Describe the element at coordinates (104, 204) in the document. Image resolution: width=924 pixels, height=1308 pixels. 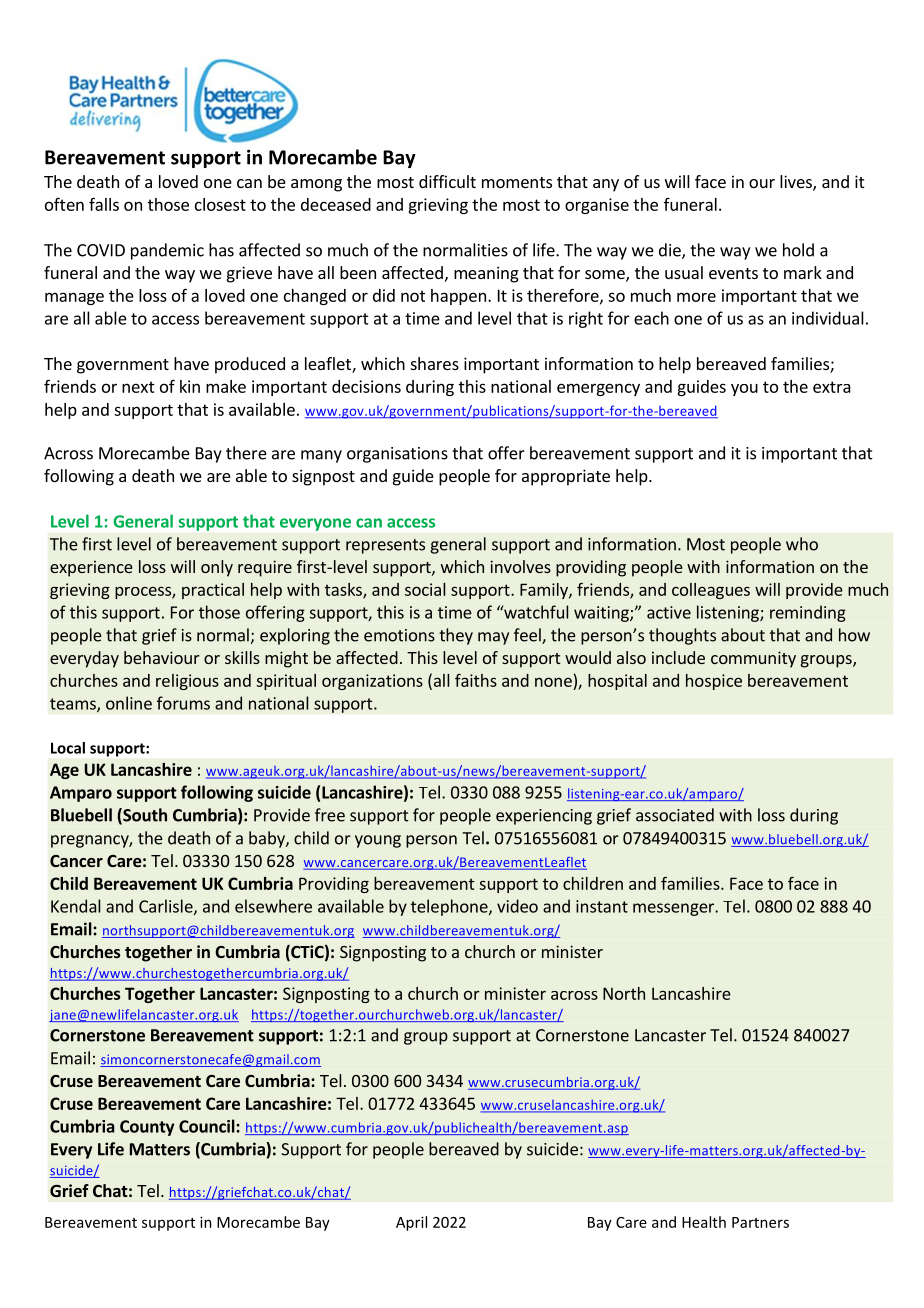
I see `falls` at that location.
